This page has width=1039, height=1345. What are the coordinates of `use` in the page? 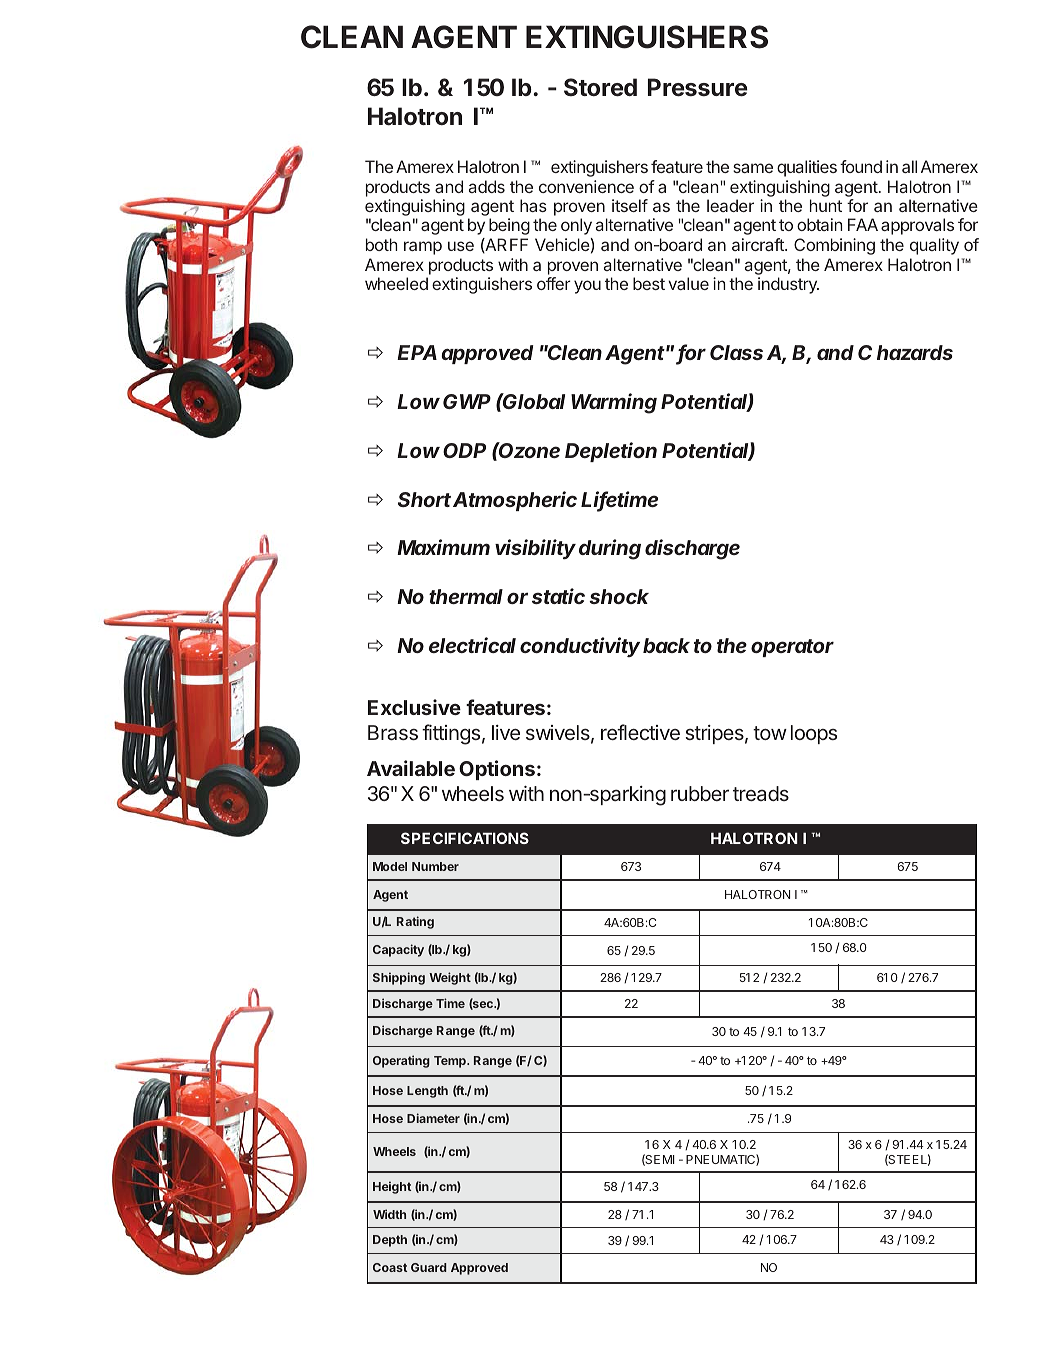 It's located at (461, 246).
